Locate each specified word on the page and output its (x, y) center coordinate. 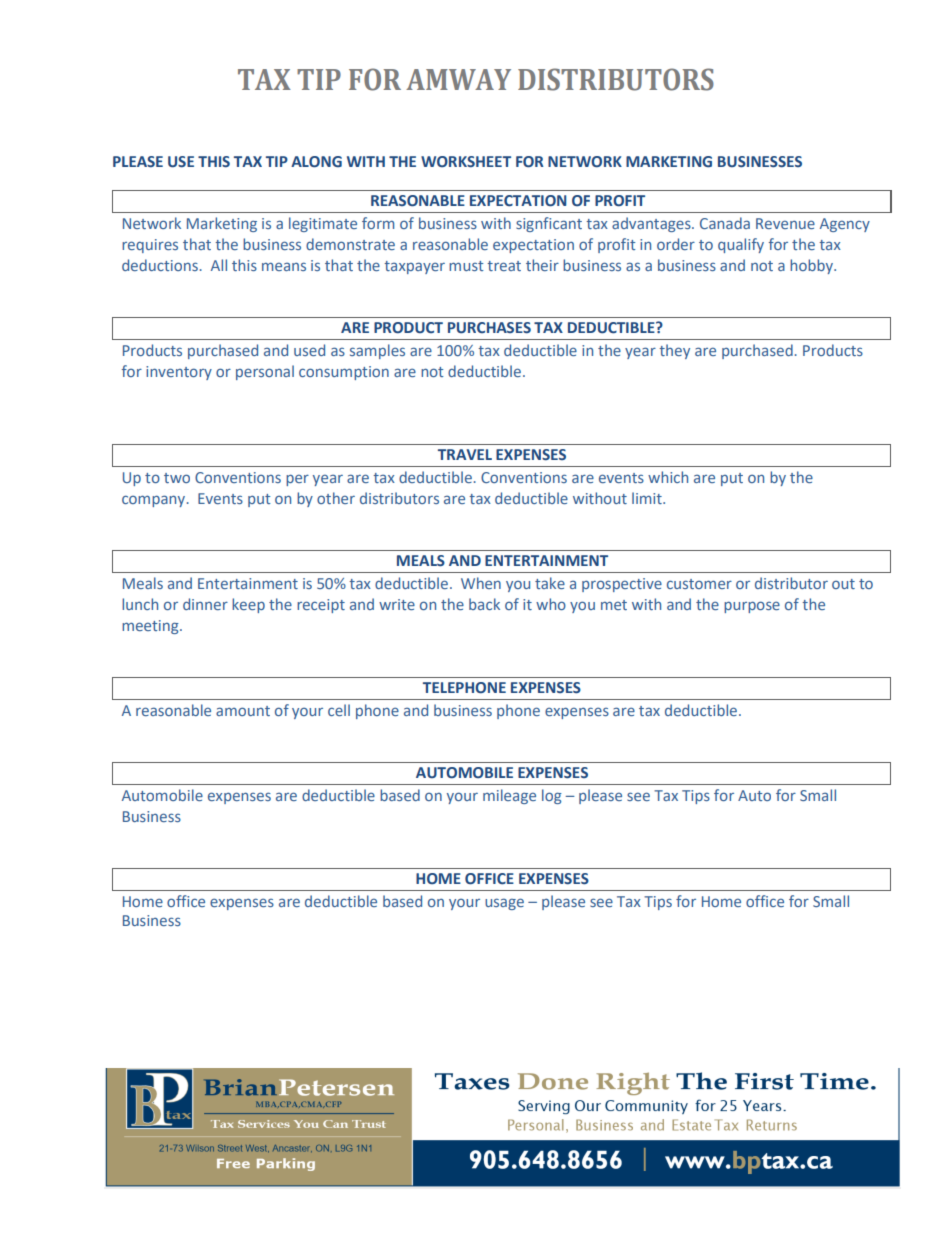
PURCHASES (489, 328)
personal (265, 372)
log (552, 796)
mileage (509, 796)
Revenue (785, 223)
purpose (752, 607)
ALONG (316, 162)
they (674, 351)
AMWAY (458, 79)
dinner (205, 604)
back (484, 604)
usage (504, 904)
